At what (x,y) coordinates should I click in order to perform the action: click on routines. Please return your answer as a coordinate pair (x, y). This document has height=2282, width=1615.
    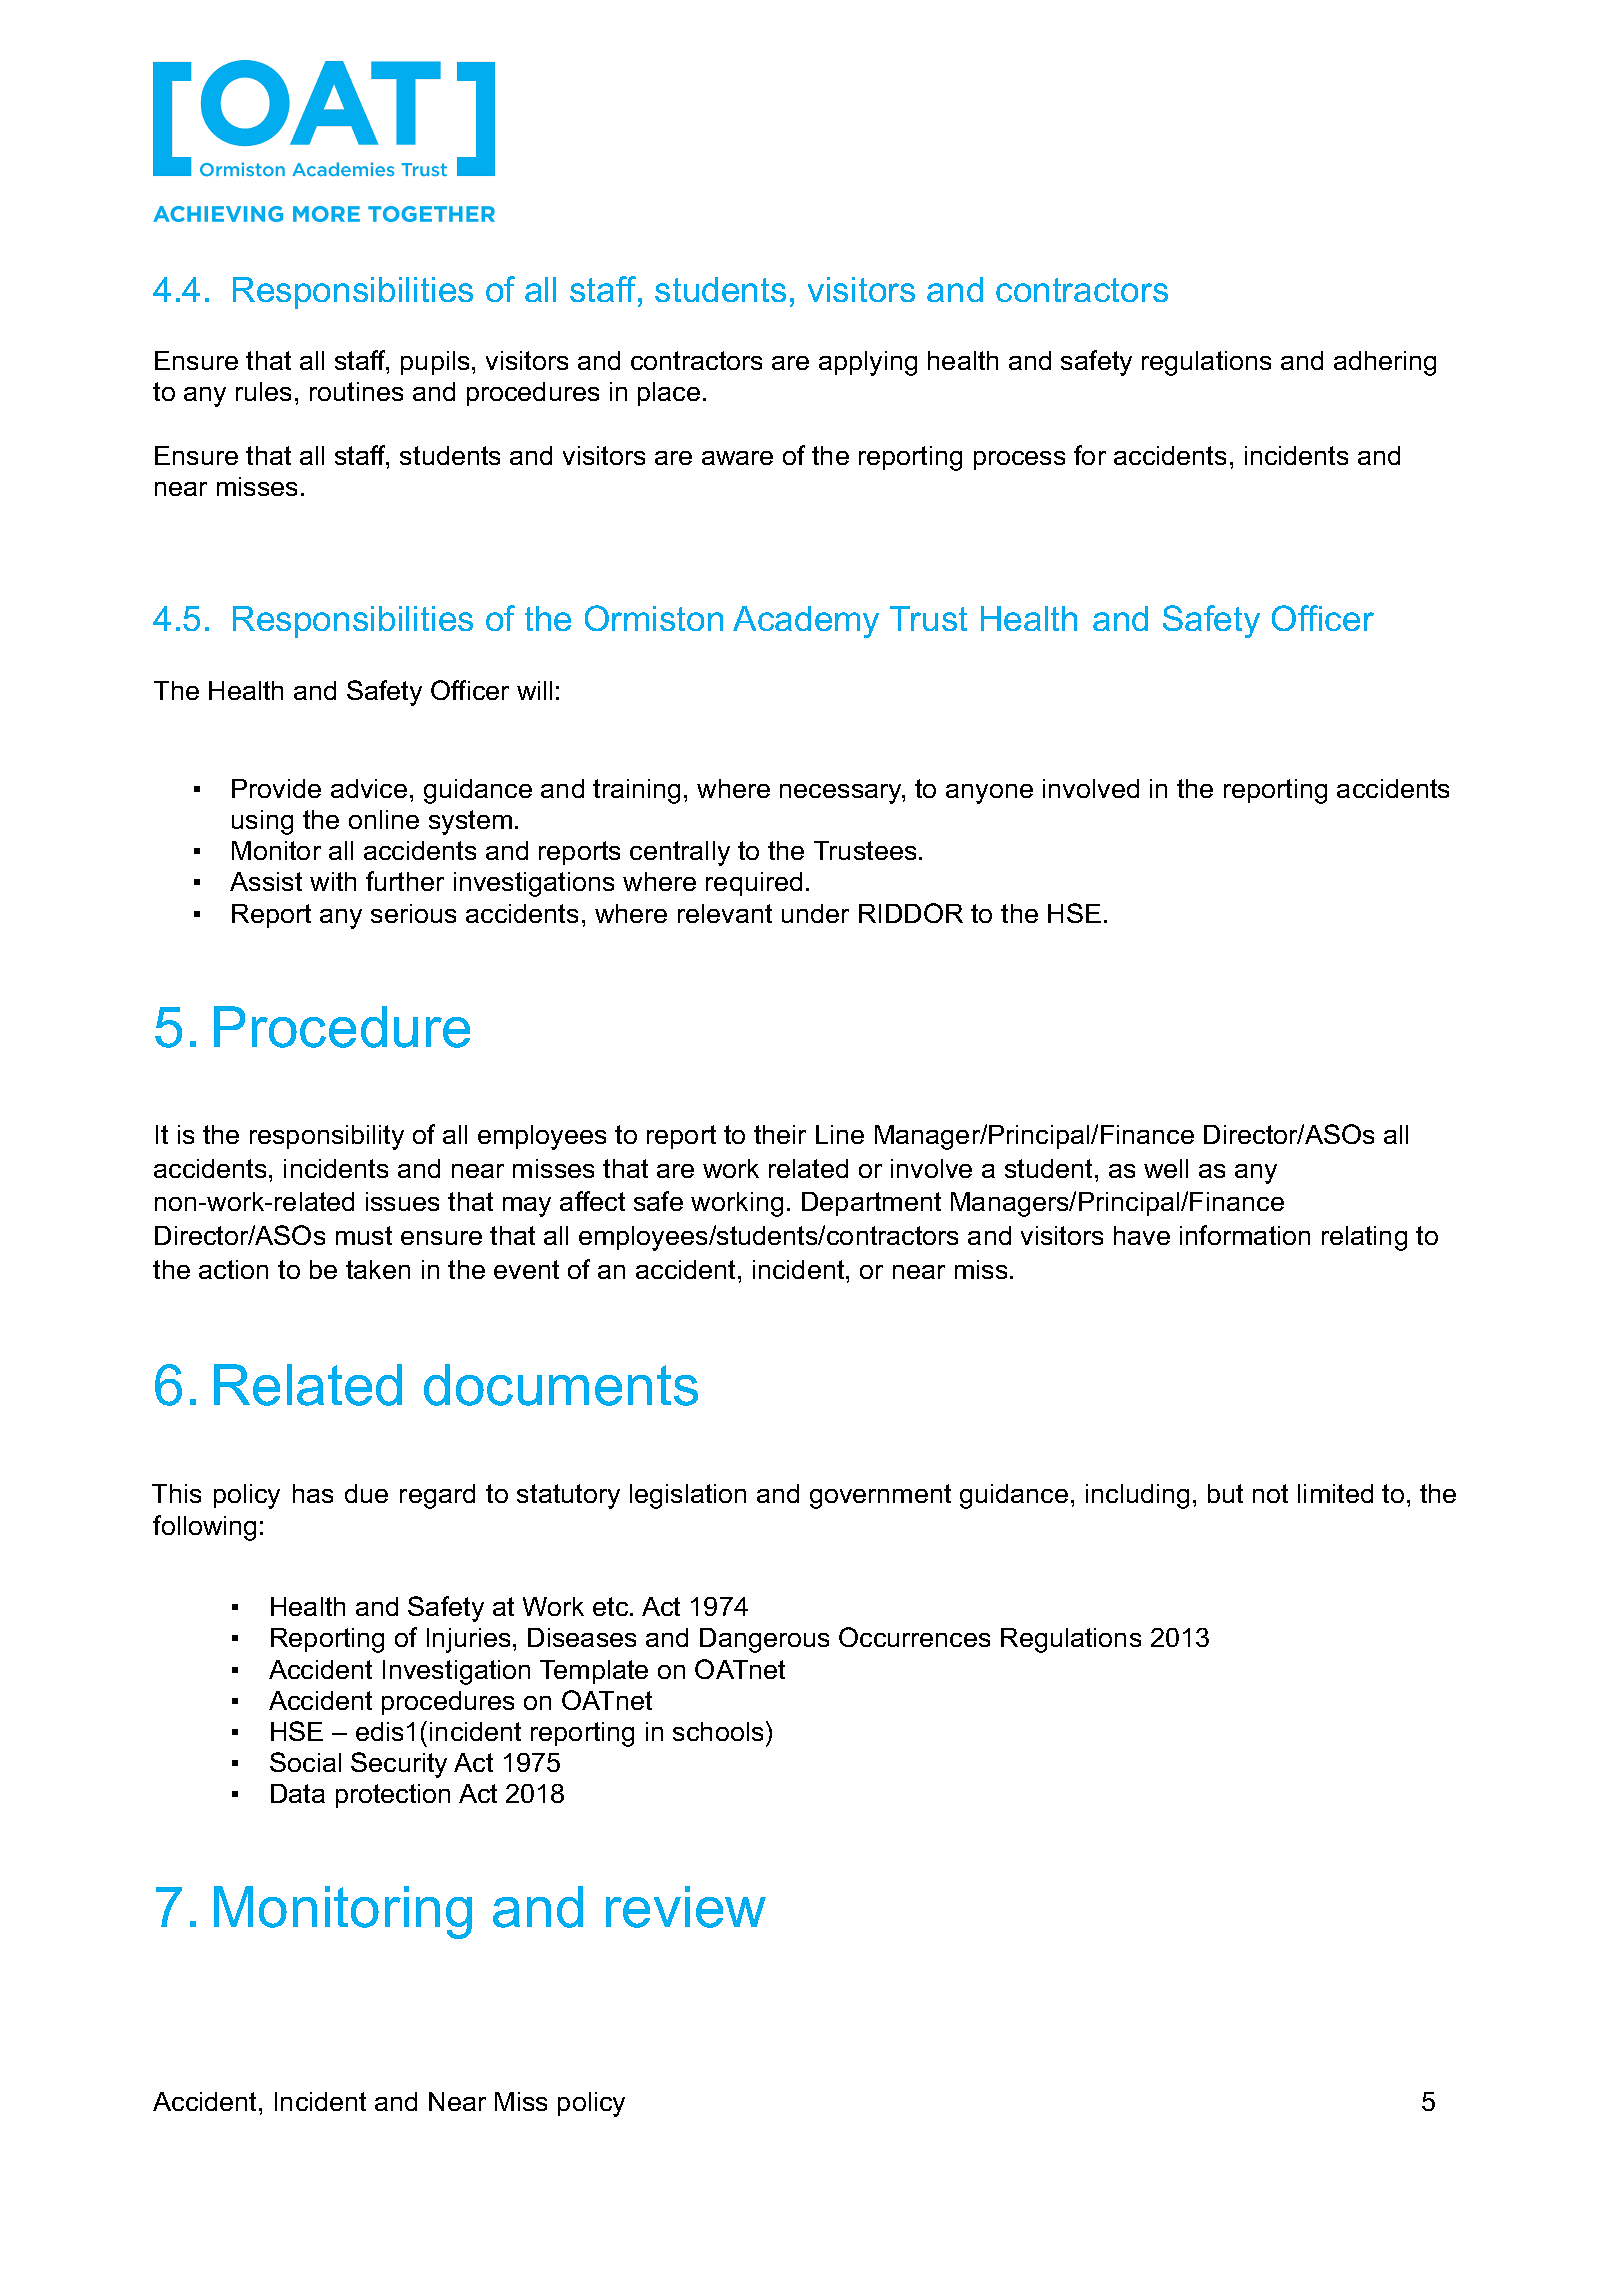
    Looking at the image, I should click on (356, 391).
